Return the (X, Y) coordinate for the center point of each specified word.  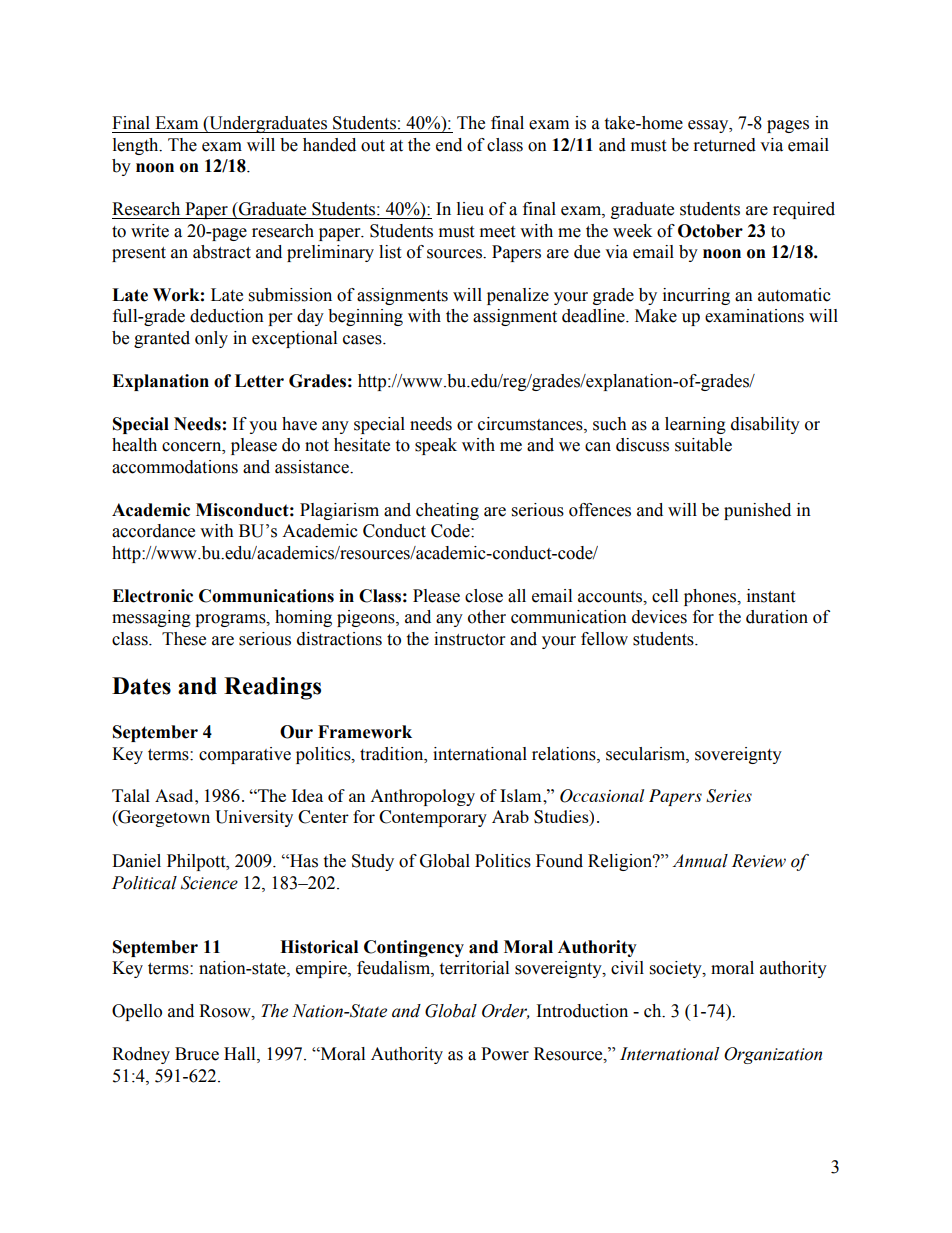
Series (729, 796)
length (137, 146)
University (254, 818)
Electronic (152, 596)
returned (725, 145)
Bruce (197, 1054)
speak (436, 446)
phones (711, 597)
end (449, 145)
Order (506, 1011)
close (484, 596)
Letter (259, 381)
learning (695, 425)
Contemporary (433, 818)
